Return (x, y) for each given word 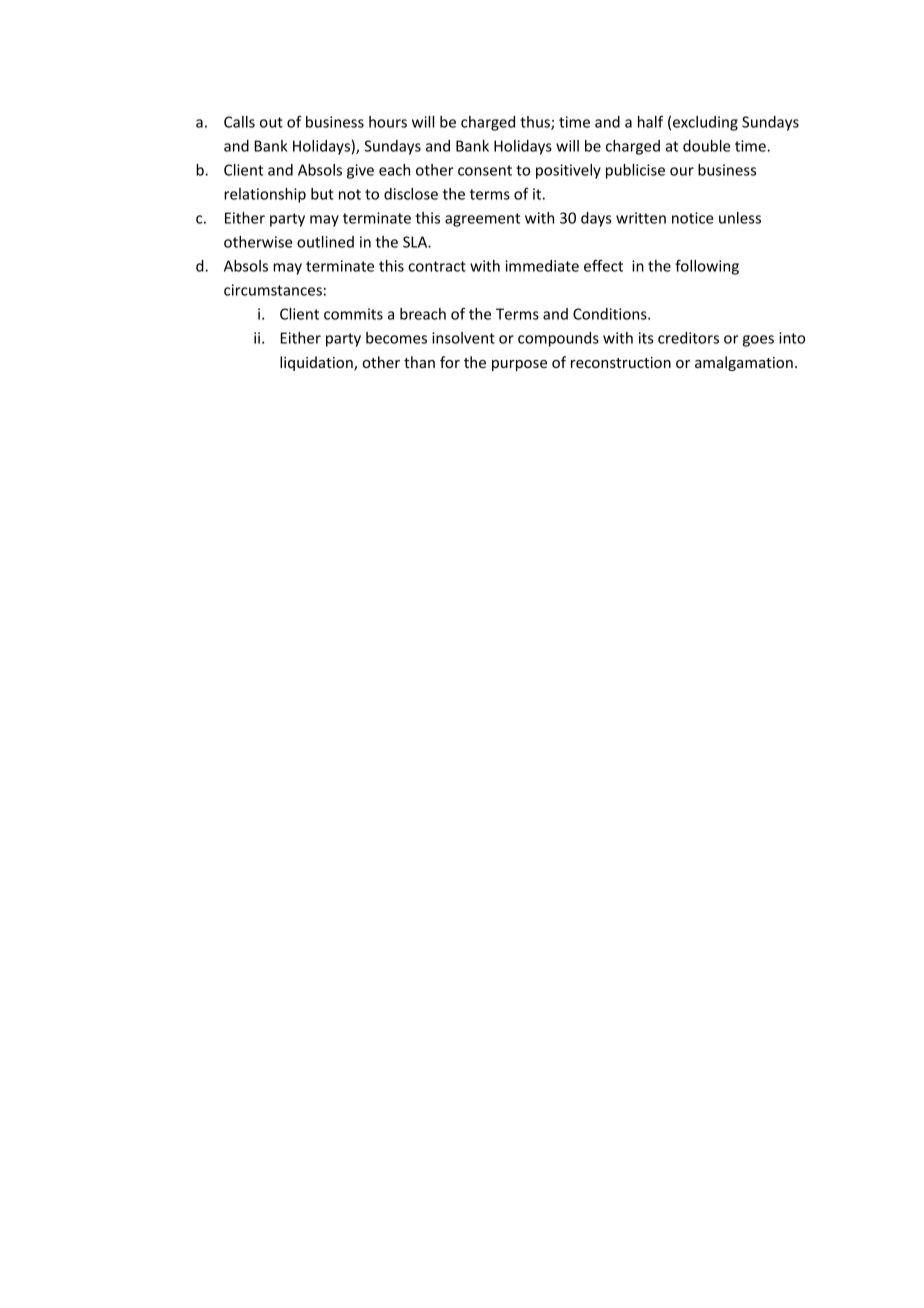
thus (536, 123)
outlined (325, 242)
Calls (239, 122)
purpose (519, 365)
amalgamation (744, 363)
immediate (542, 266)
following (707, 267)
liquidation (317, 363)
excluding (705, 123)
